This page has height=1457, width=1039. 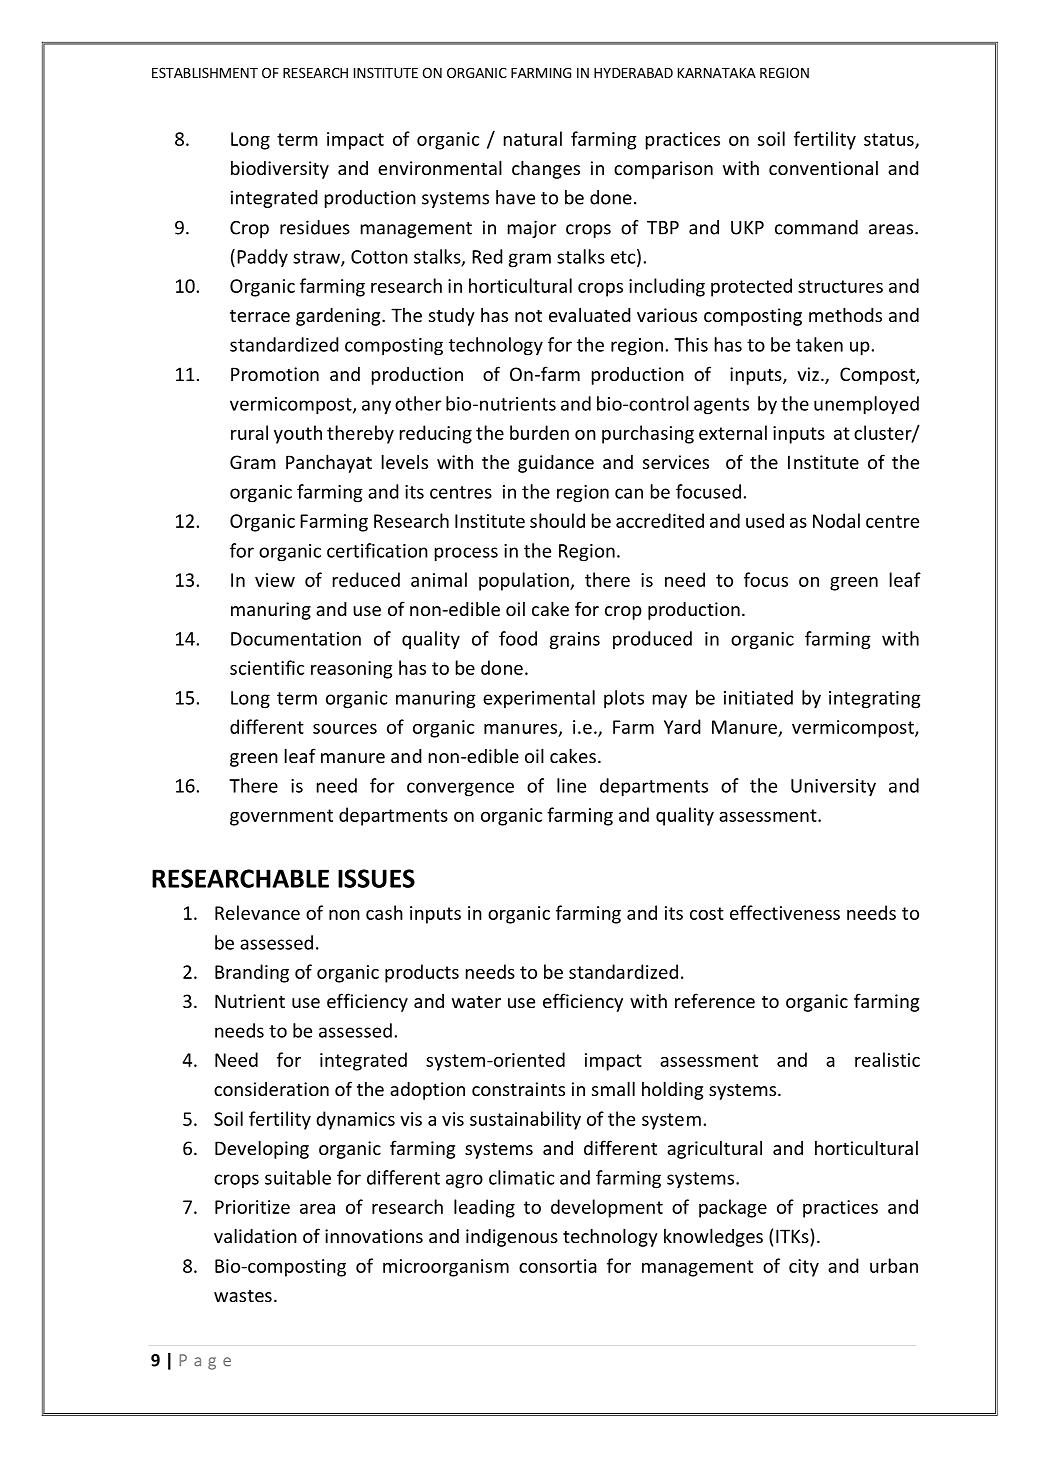 I want to click on biodiversity, so click(x=280, y=170).
